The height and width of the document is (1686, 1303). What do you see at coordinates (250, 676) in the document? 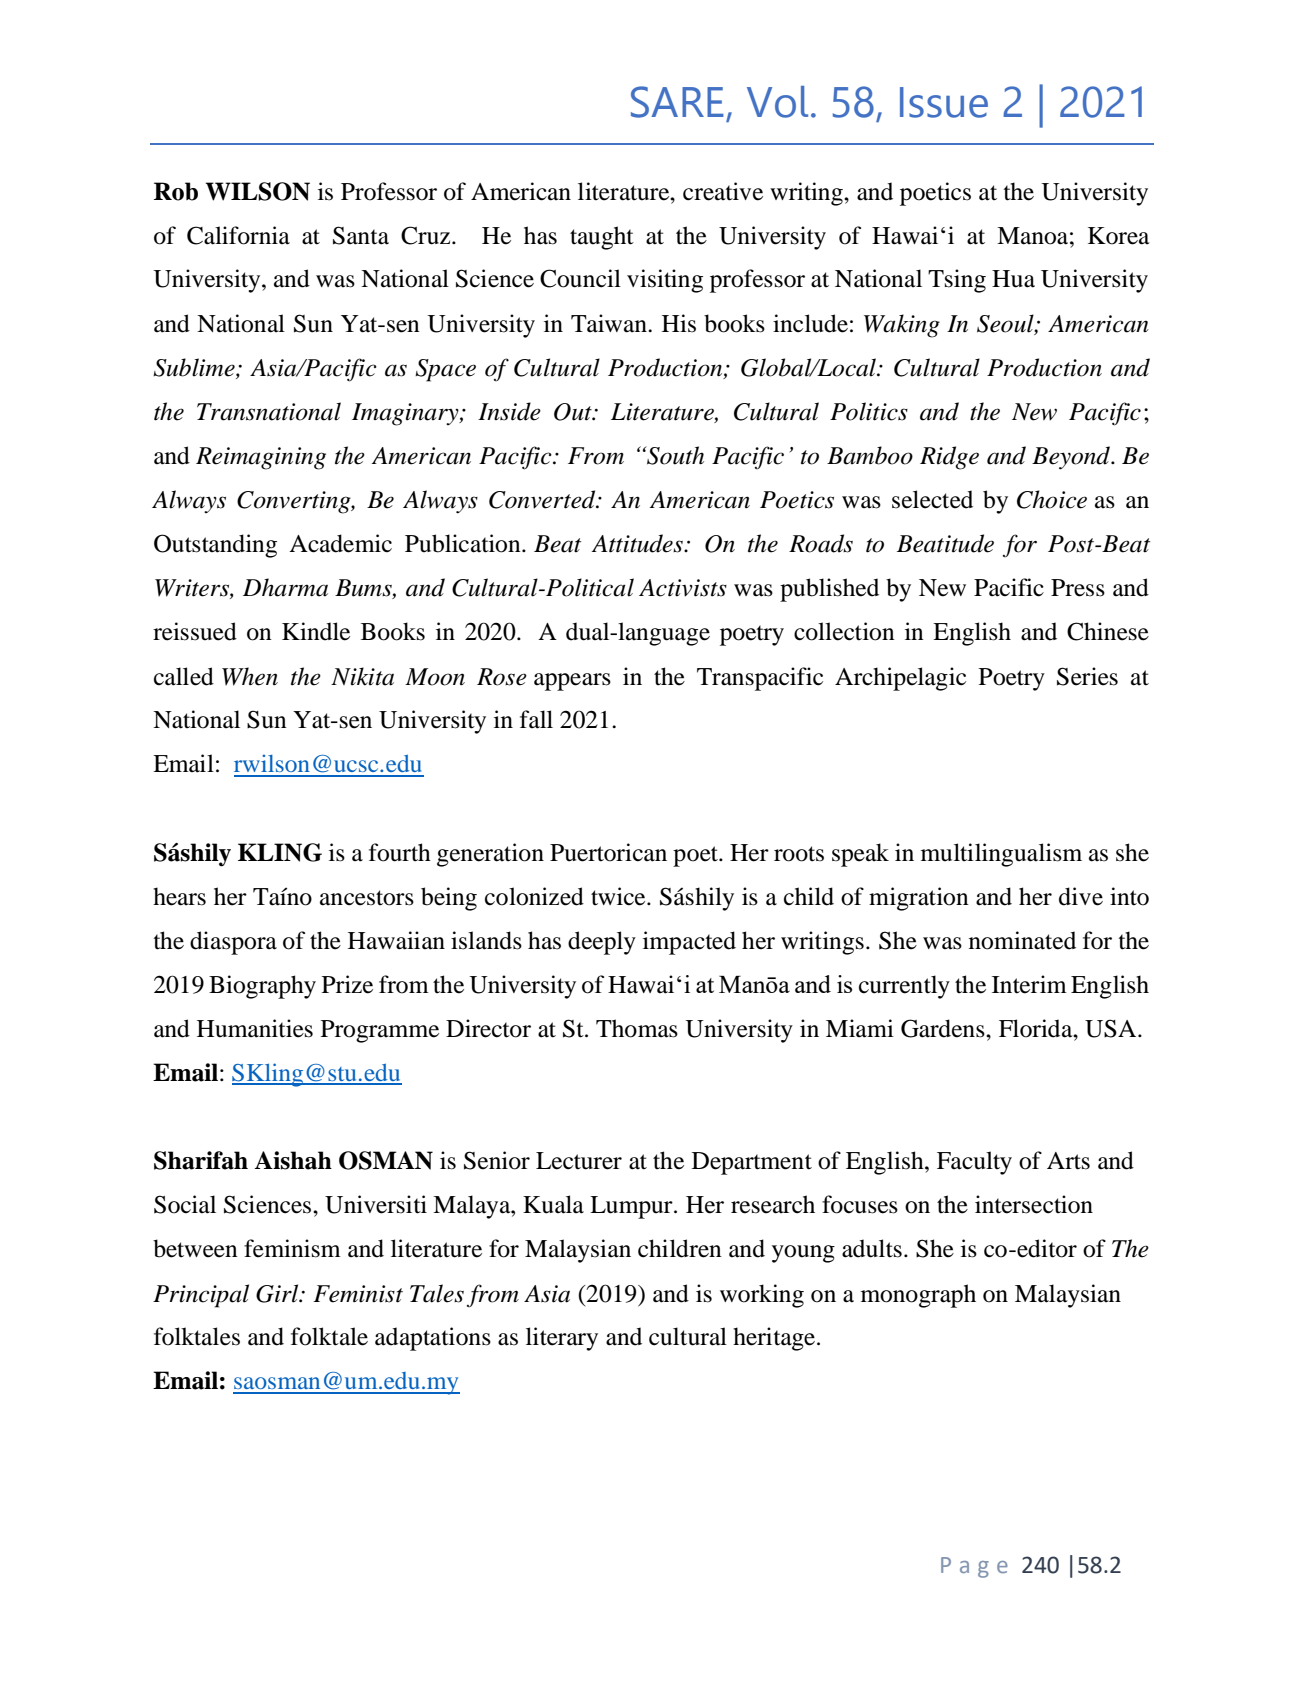
I see `When` at bounding box center [250, 676].
